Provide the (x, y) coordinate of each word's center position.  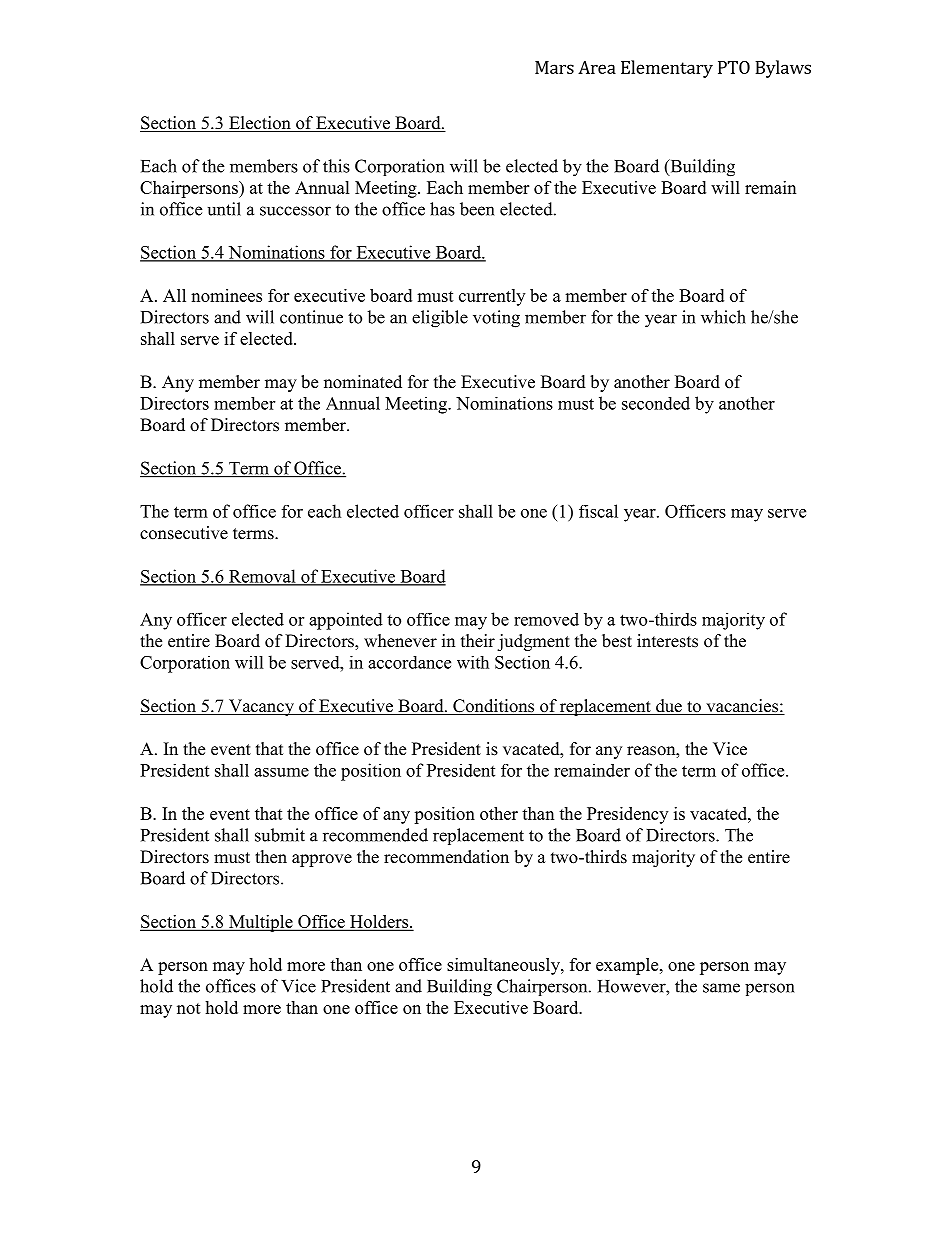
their (478, 641)
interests (667, 641)
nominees (226, 295)
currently (492, 297)
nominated (363, 382)
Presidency (627, 815)
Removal (262, 577)
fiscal (598, 511)
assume (281, 772)
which (723, 317)
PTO (734, 67)
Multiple (261, 923)
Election (260, 124)
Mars (554, 67)
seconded (656, 403)
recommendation (446, 857)
